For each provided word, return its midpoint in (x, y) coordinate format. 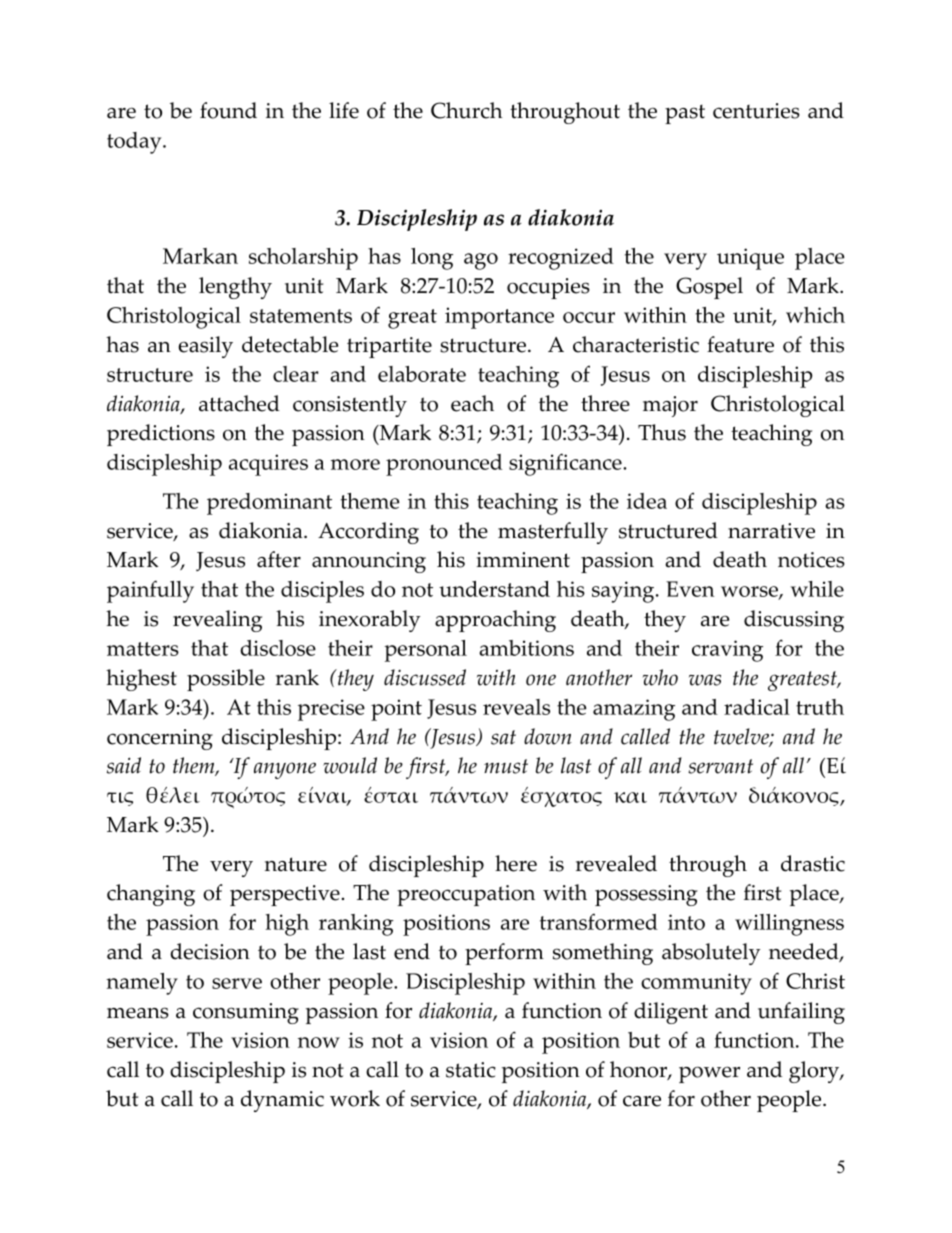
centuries (756, 111)
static (471, 1070)
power (709, 1074)
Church (466, 110)
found (228, 110)
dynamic (282, 1101)
